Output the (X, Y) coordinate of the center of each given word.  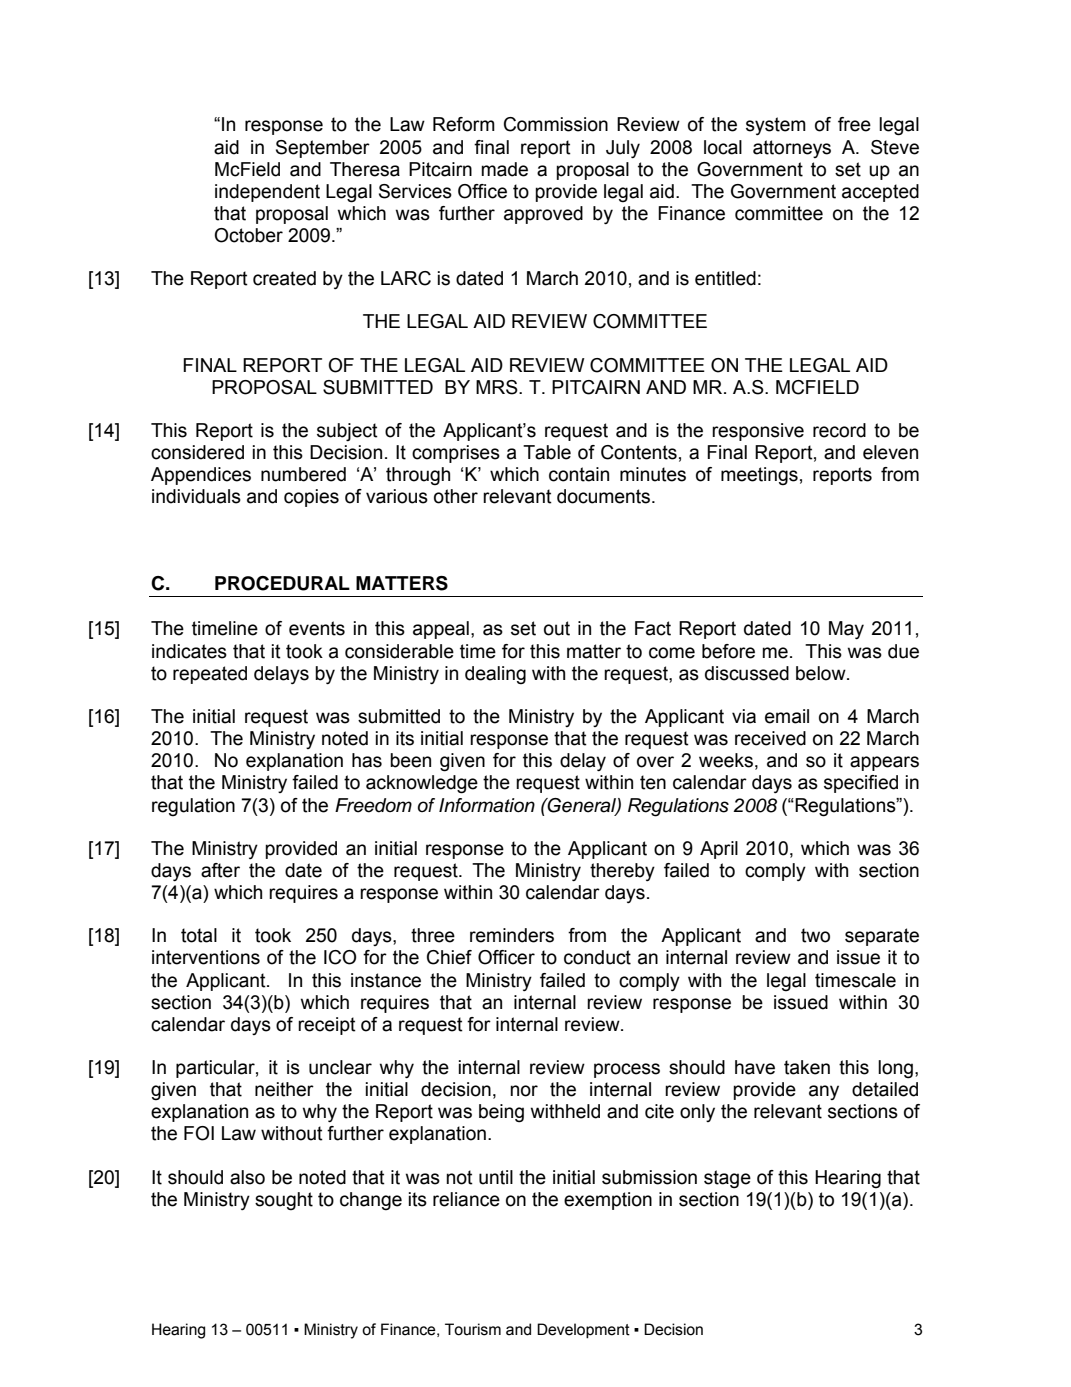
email (787, 716)
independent (267, 193)
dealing (495, 675)
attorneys (792, 149)
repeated (210, 675)
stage (727, 1179)
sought (284, 1201)
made (504, 169)
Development (583, 1331)
